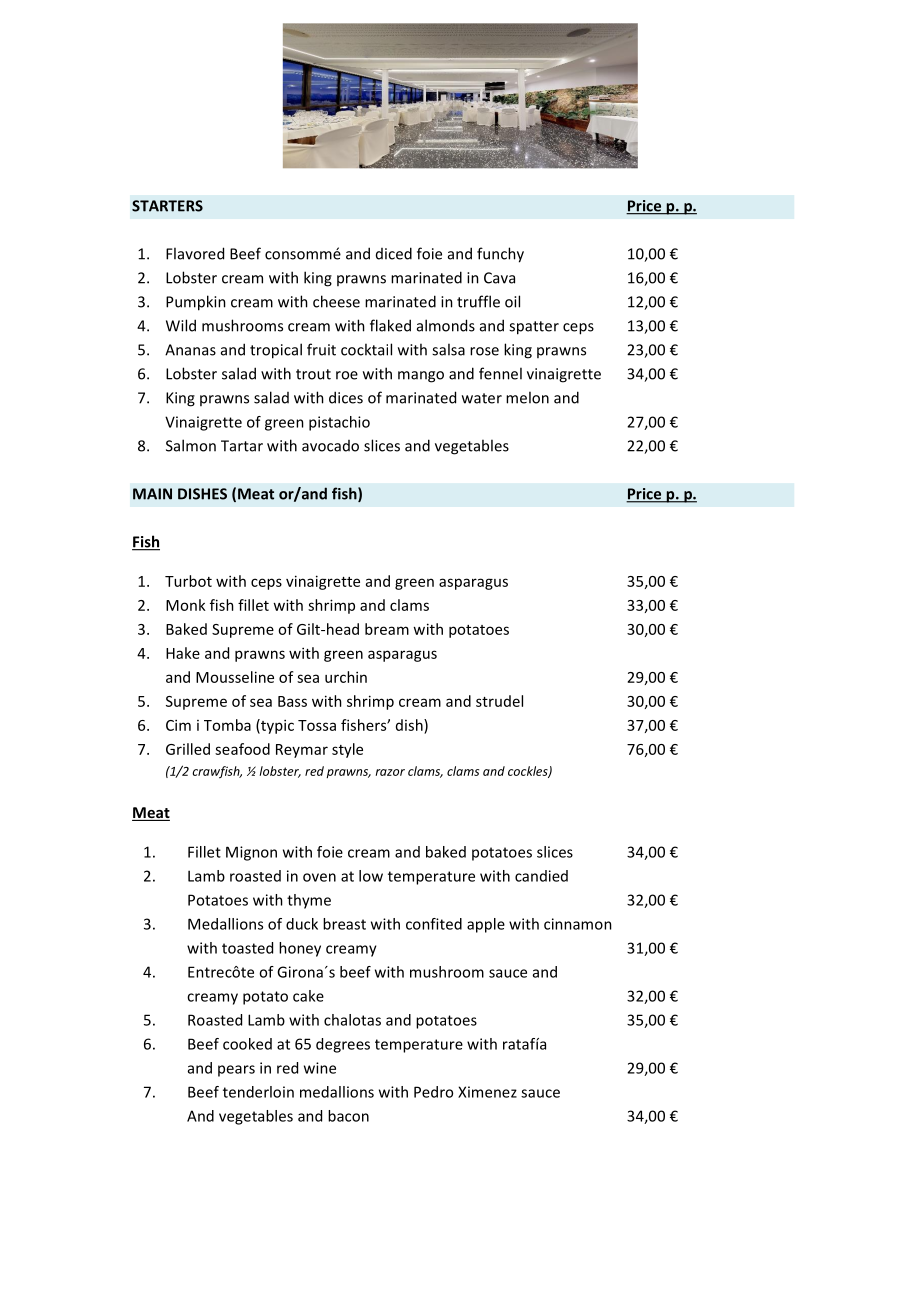 This screenshot has width=924, height=1308. Describe the element at coordinates (339, 423) in the screenshot. I see `pistachio` at that location.
